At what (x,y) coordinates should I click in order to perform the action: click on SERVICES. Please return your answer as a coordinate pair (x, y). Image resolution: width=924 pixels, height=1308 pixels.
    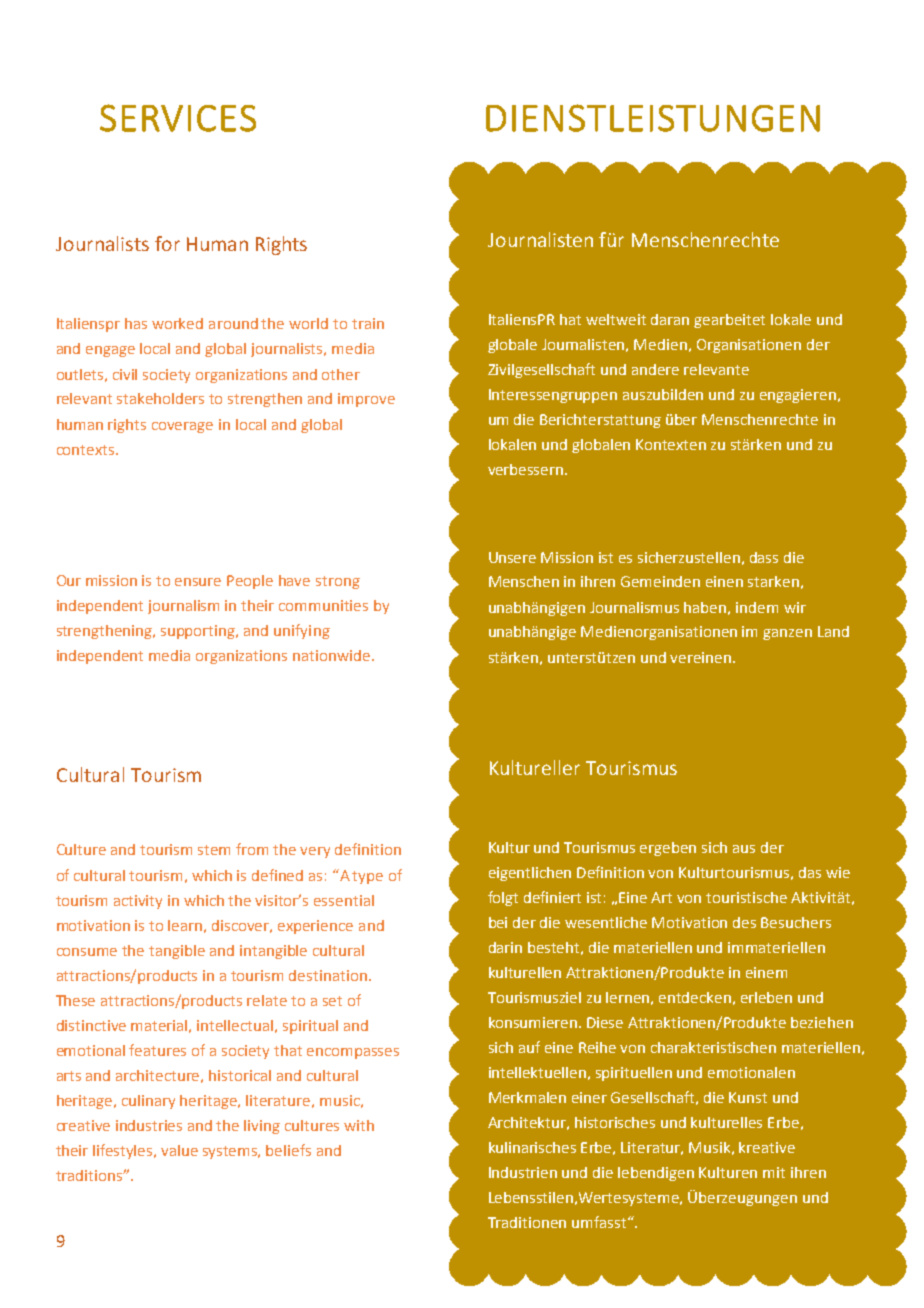
    Looking at the image, I should click on (178, 118).
